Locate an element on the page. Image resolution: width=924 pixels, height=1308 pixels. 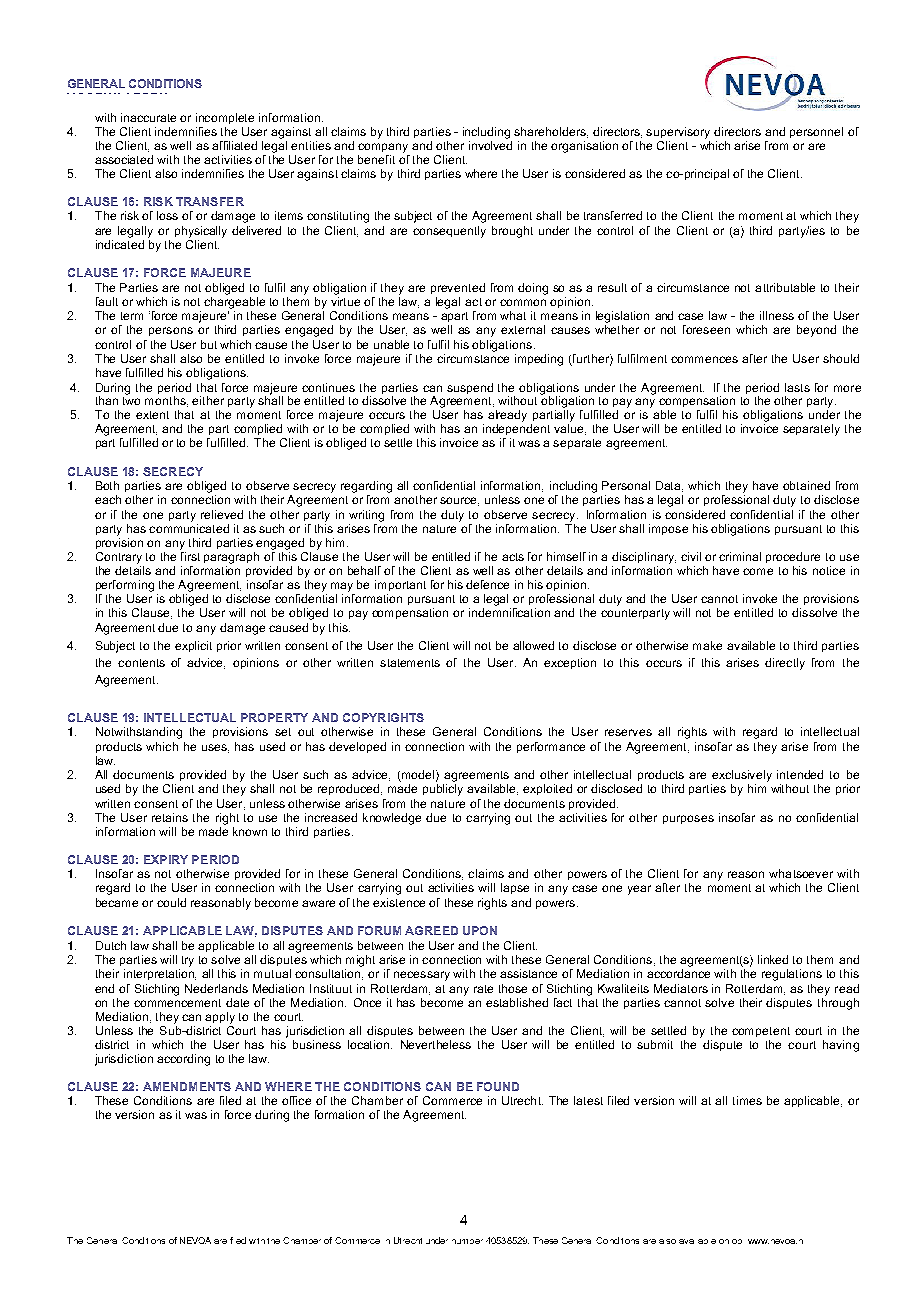
affiliated is located at coordinates (234, 145).
